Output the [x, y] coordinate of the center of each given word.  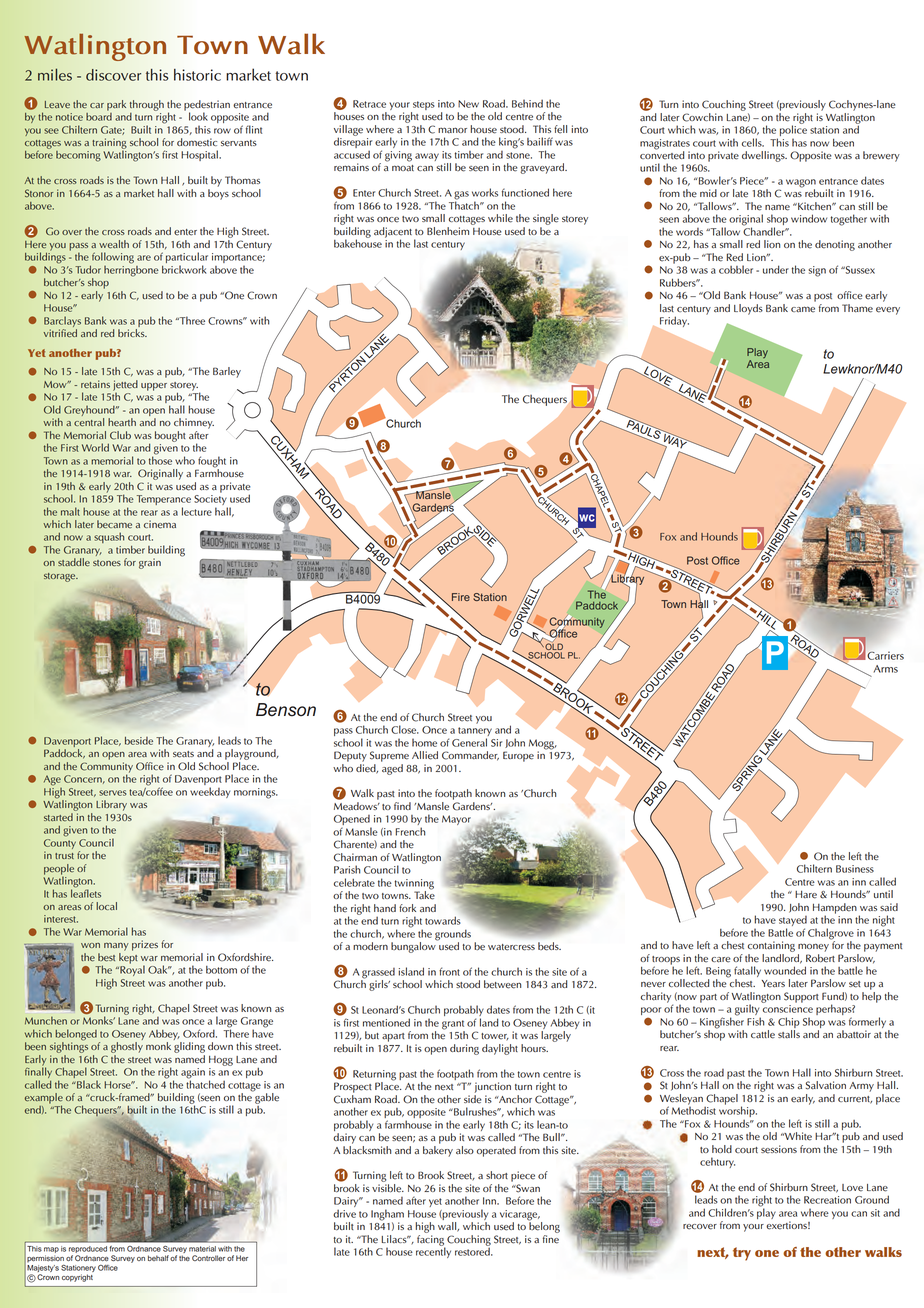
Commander [470, 756]
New [468, 104]
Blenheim [449, 230]
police [793, 131]
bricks [132, 331]
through [147, 106]
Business [855, 869]
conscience [788, 1009]
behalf [158, 1258]
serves [112, 793]
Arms [886, 669]
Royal [131, 969]
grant [453, 1026]
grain [150, 563]
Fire [461, 597]
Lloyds [748, 309]
